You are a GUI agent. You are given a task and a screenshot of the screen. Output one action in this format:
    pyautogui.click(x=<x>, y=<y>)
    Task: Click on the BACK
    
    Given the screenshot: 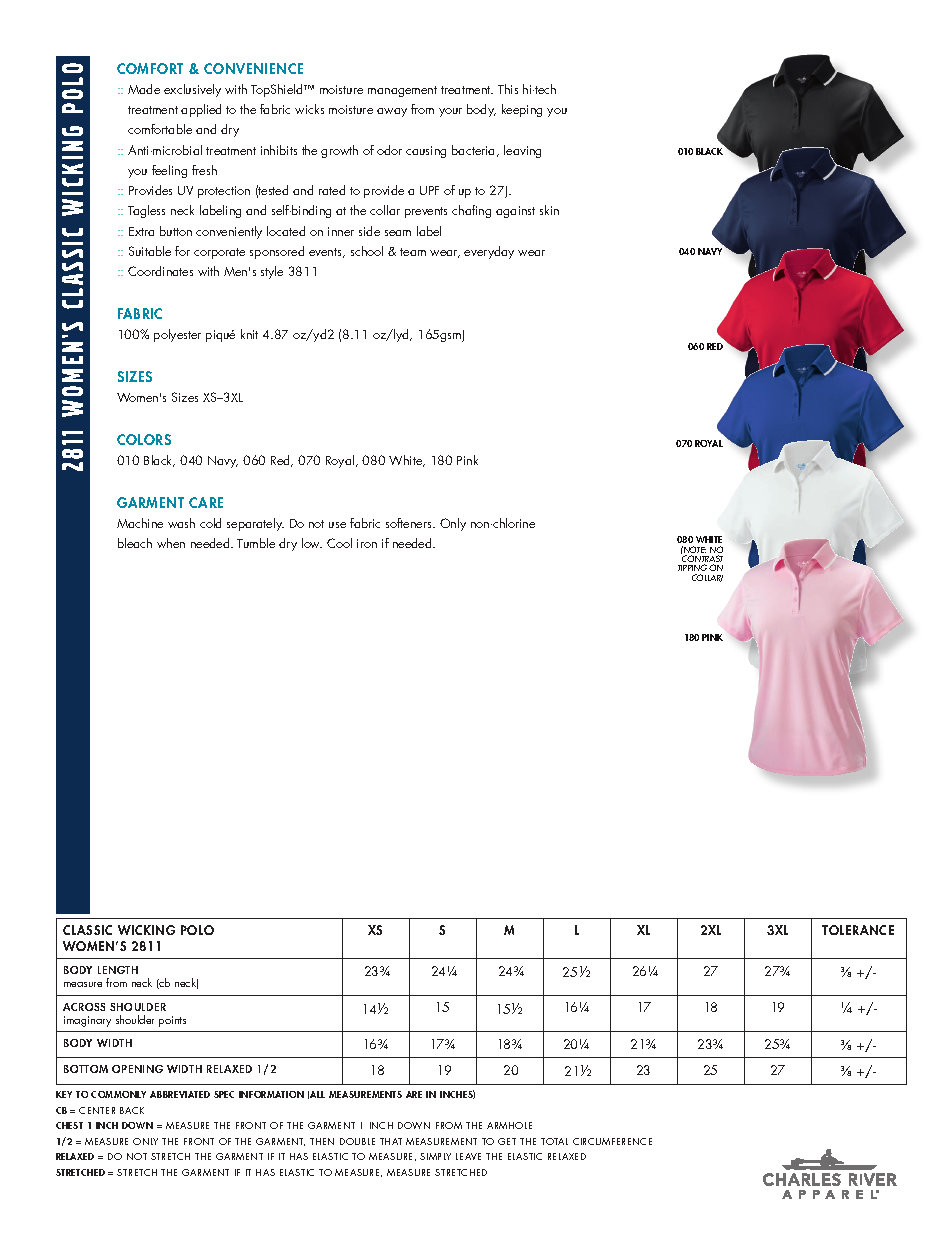 What is the action you would take?
    pyautogui.click(x=132, y=1110)
